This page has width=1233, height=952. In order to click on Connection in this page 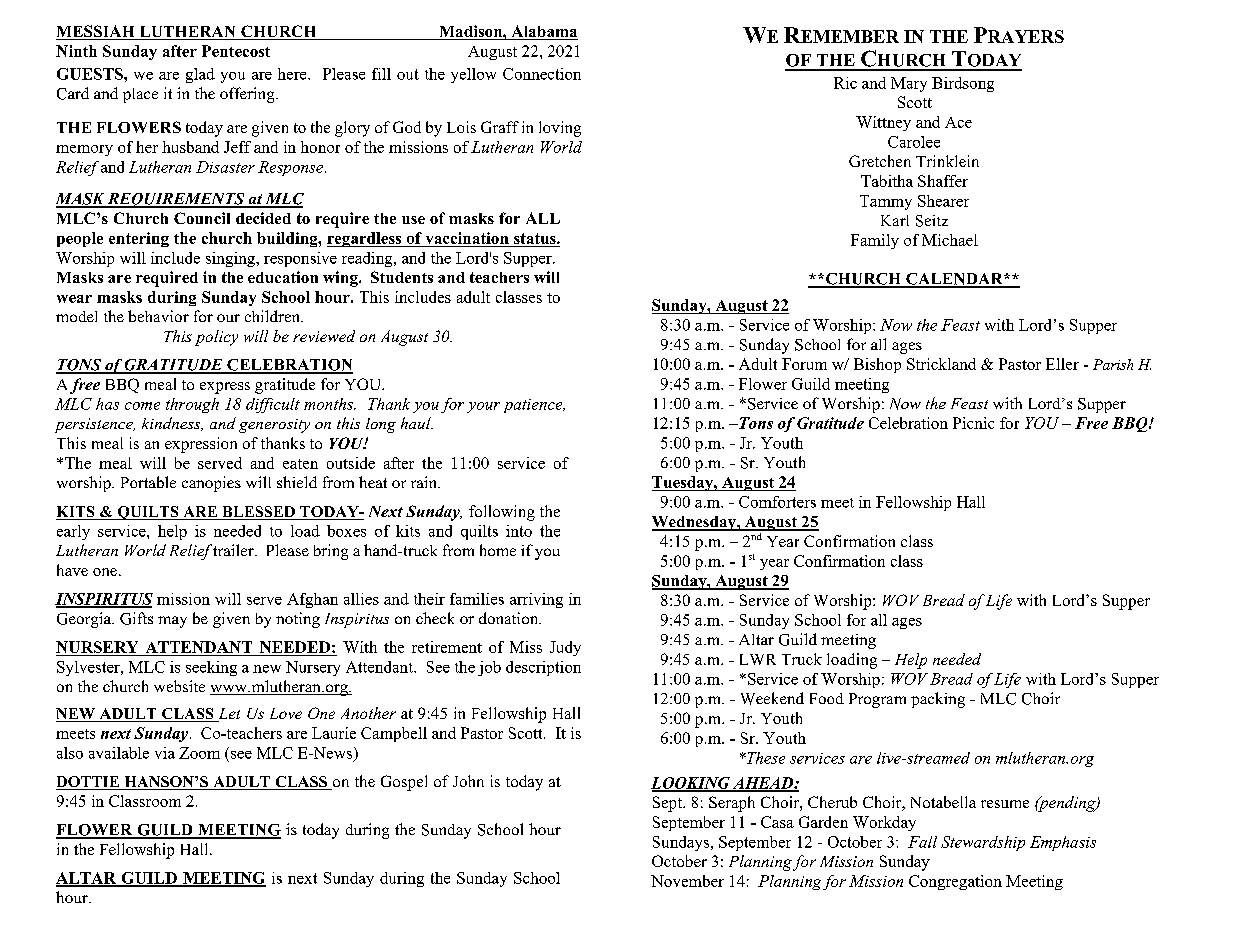, I will do `click(542, 74)`.
